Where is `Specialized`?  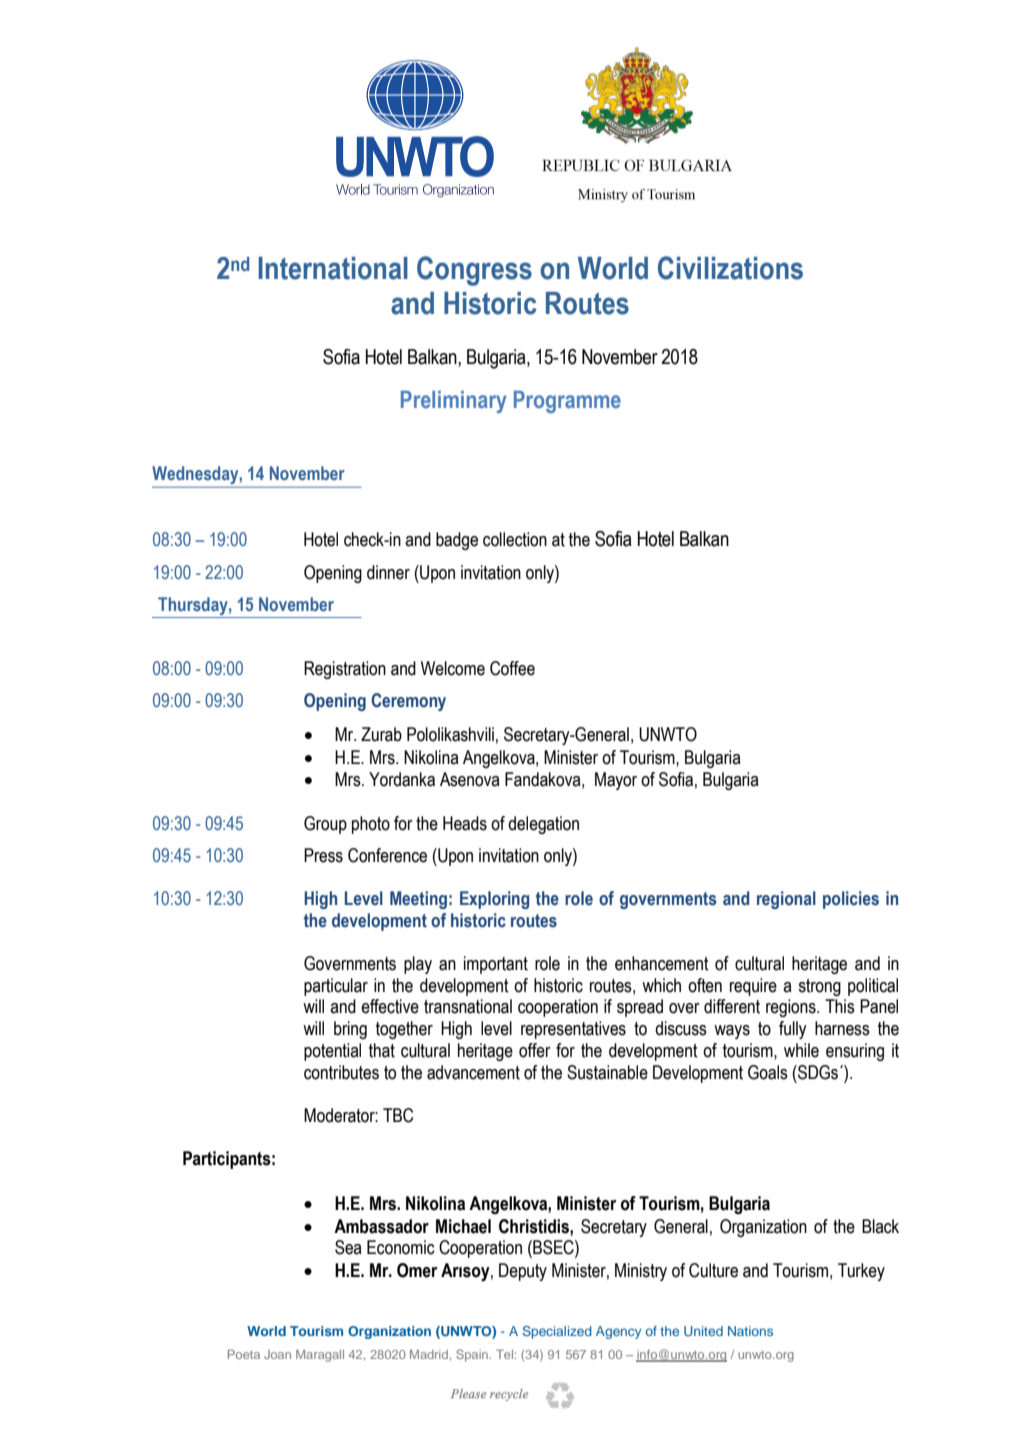 Specialized is located at coordinates (557, 1332).
